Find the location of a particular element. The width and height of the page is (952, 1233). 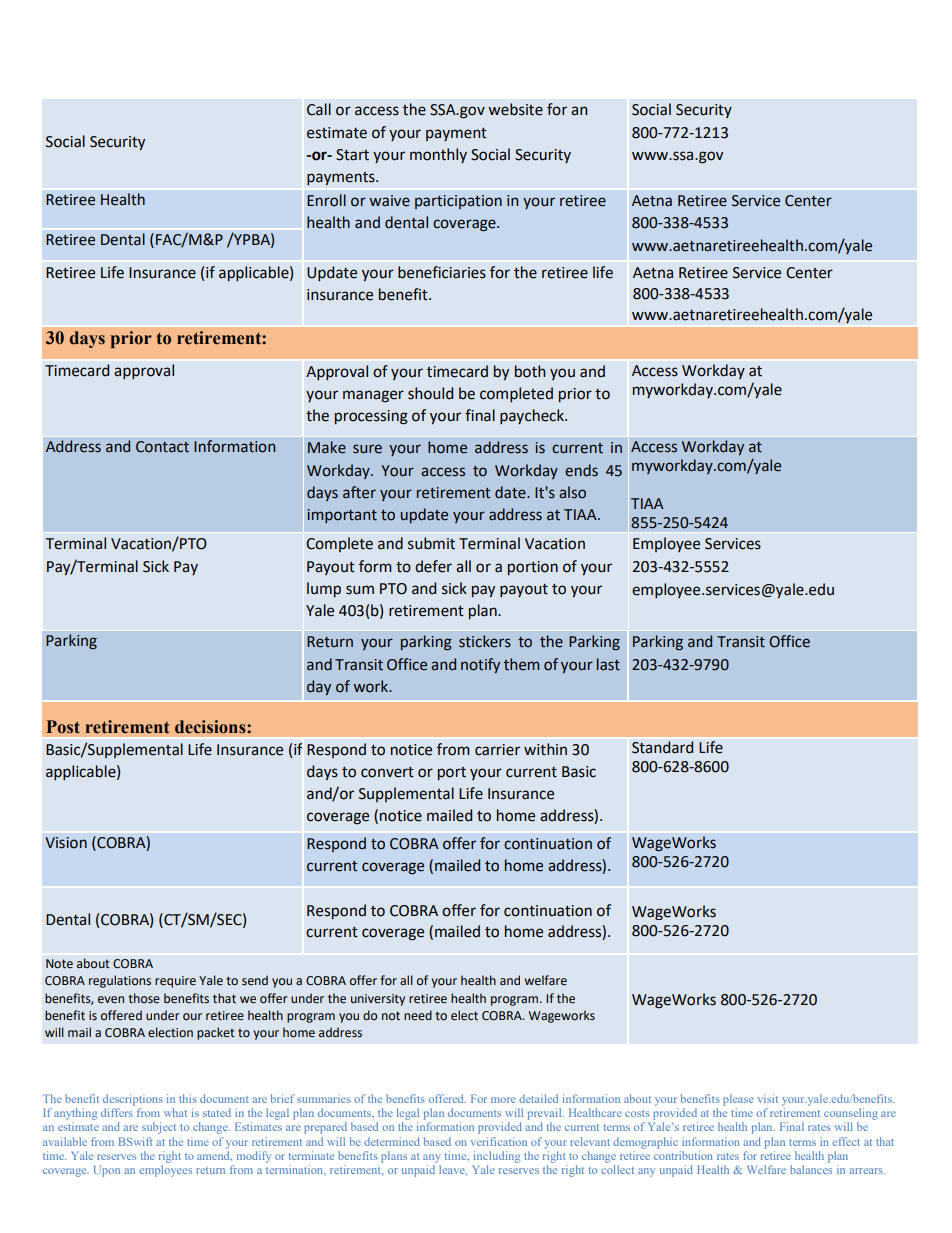

require is located at coordinates (175, 982).
